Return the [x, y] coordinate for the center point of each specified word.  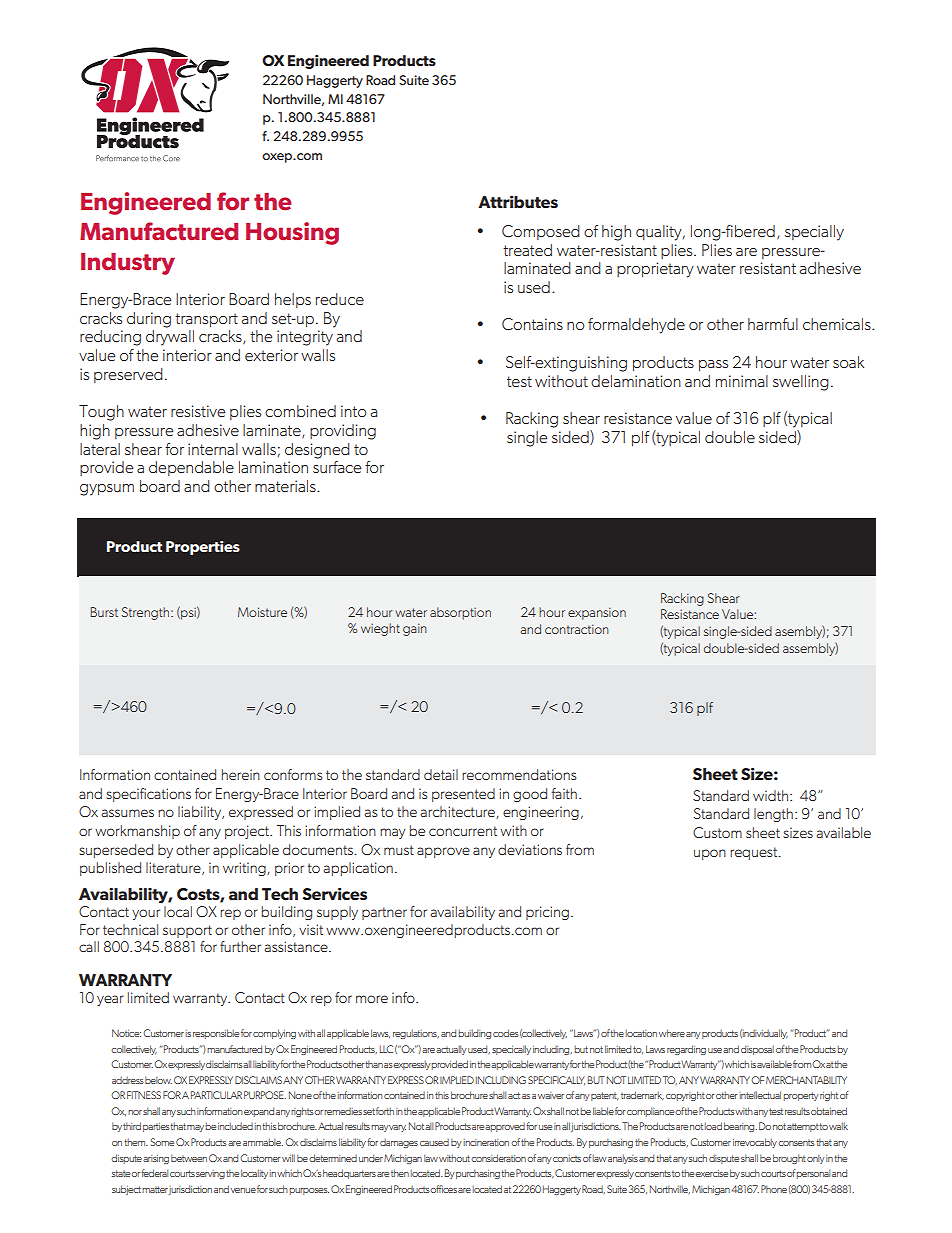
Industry [128, 264]
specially [814, 233]
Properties [203, 548]
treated [527, 250]
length [773, 815]
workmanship [137, 832]
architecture [458, 812]
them [136, 1142]
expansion [597, 613]
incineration [486, 1142]
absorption [460, 613]
